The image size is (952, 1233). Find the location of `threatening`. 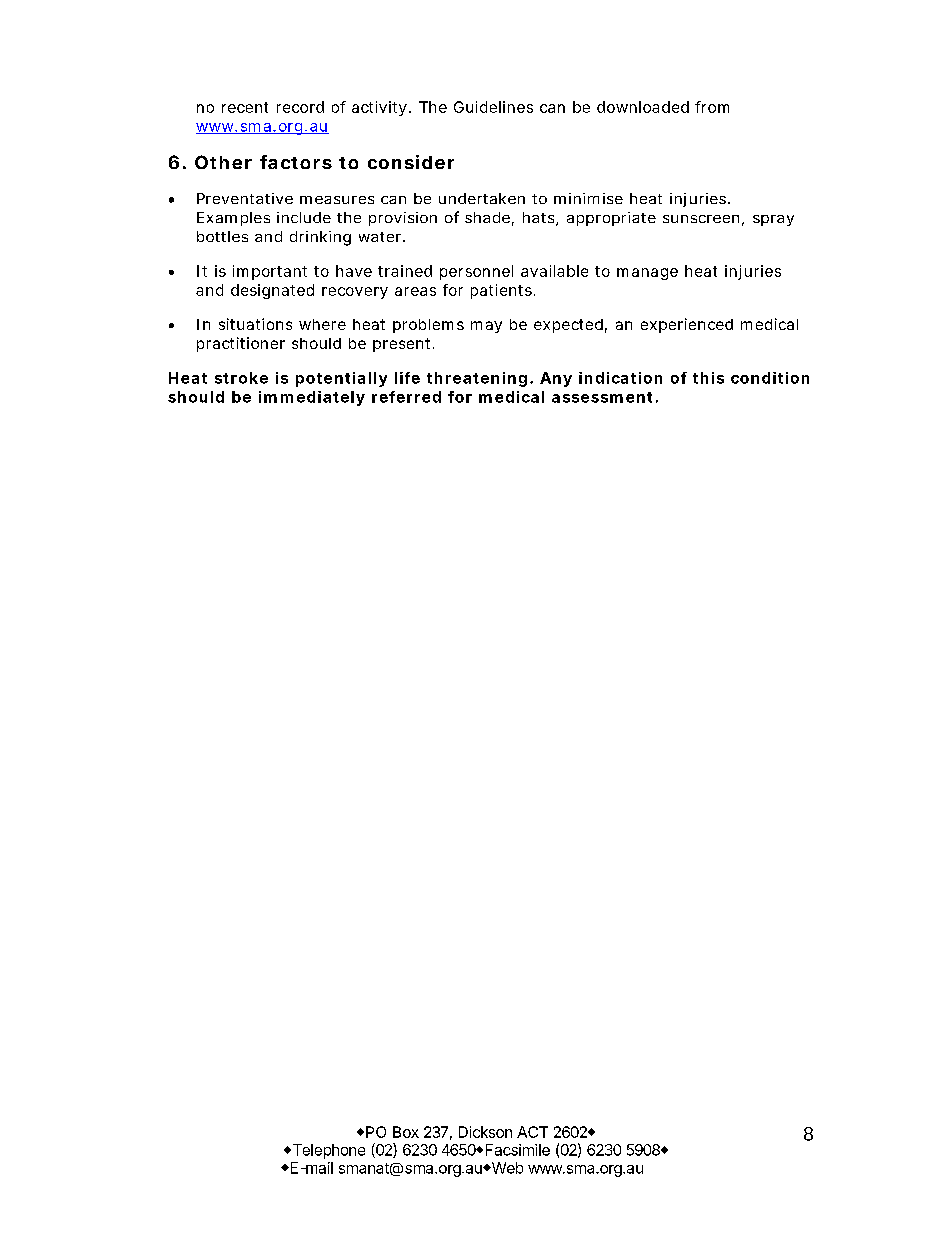

threatening is located at coordinates (477, 379).
